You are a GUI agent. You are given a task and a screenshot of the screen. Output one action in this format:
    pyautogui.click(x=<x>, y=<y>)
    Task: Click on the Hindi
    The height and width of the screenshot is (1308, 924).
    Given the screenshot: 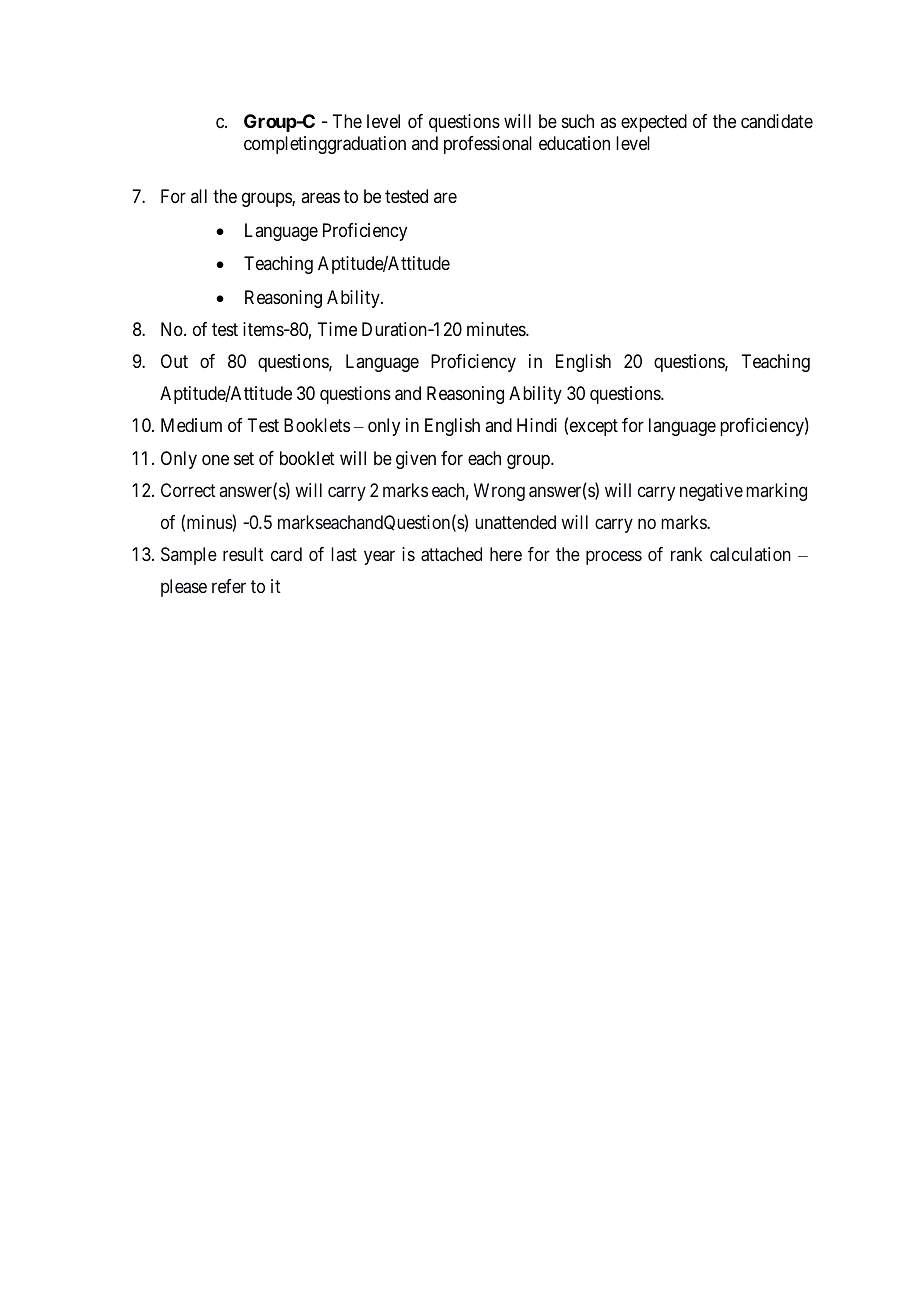 What is the action you would take?
    pyautogui.click(x=537, y=425)
